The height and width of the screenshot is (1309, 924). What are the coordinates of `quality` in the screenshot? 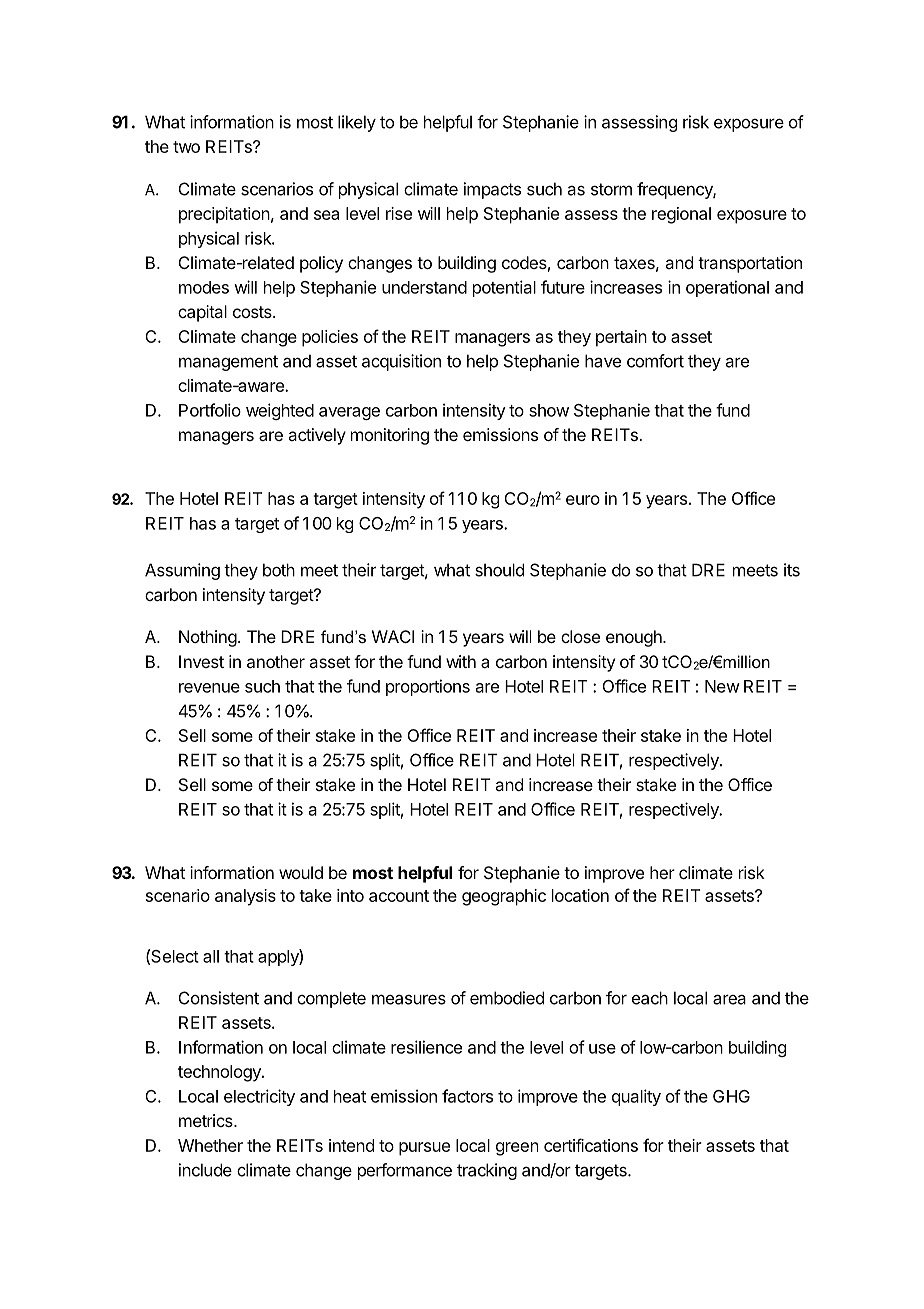 It's located at (636, 1097).
